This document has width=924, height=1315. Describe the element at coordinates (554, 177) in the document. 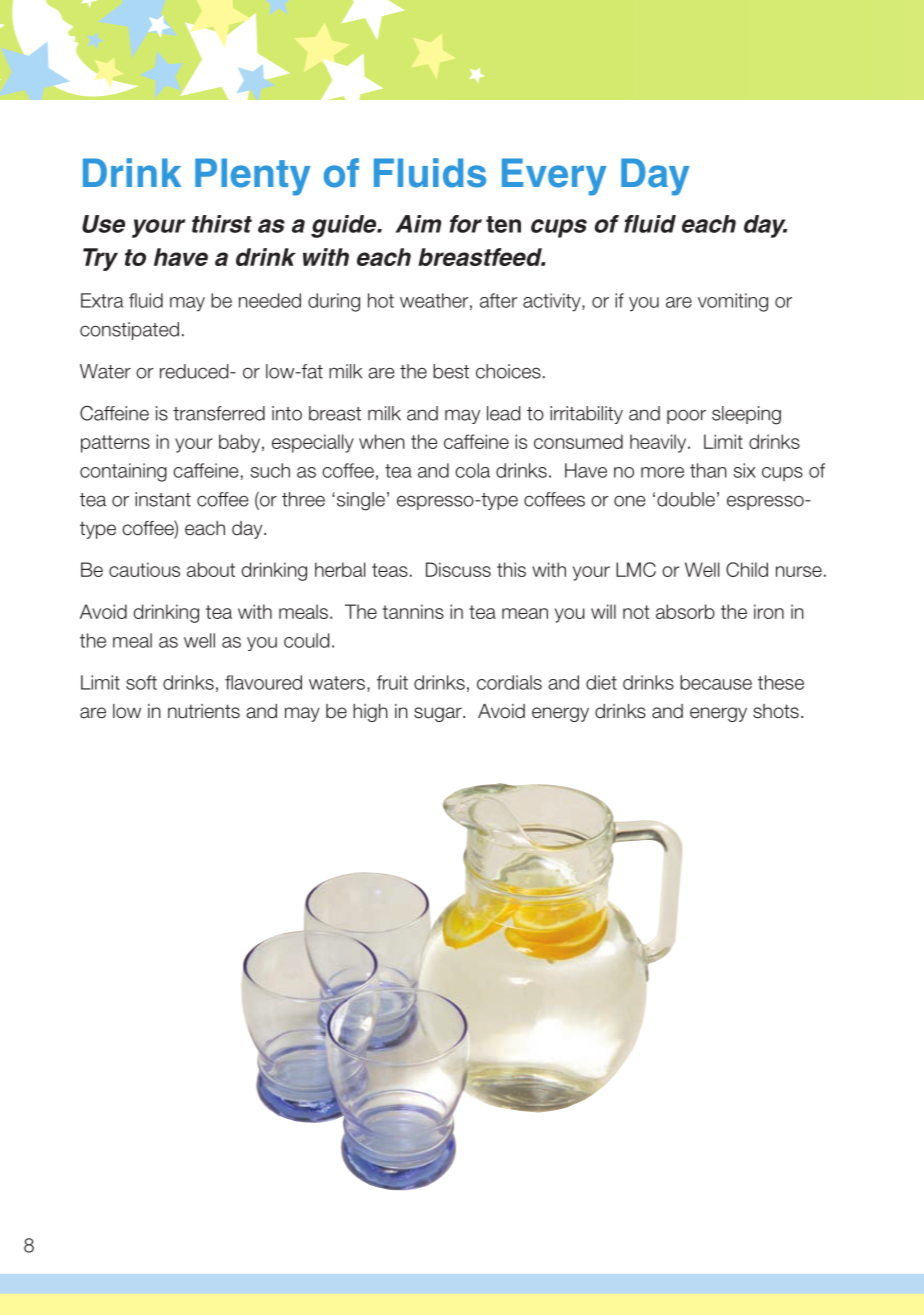

I see `Every` at that location.
